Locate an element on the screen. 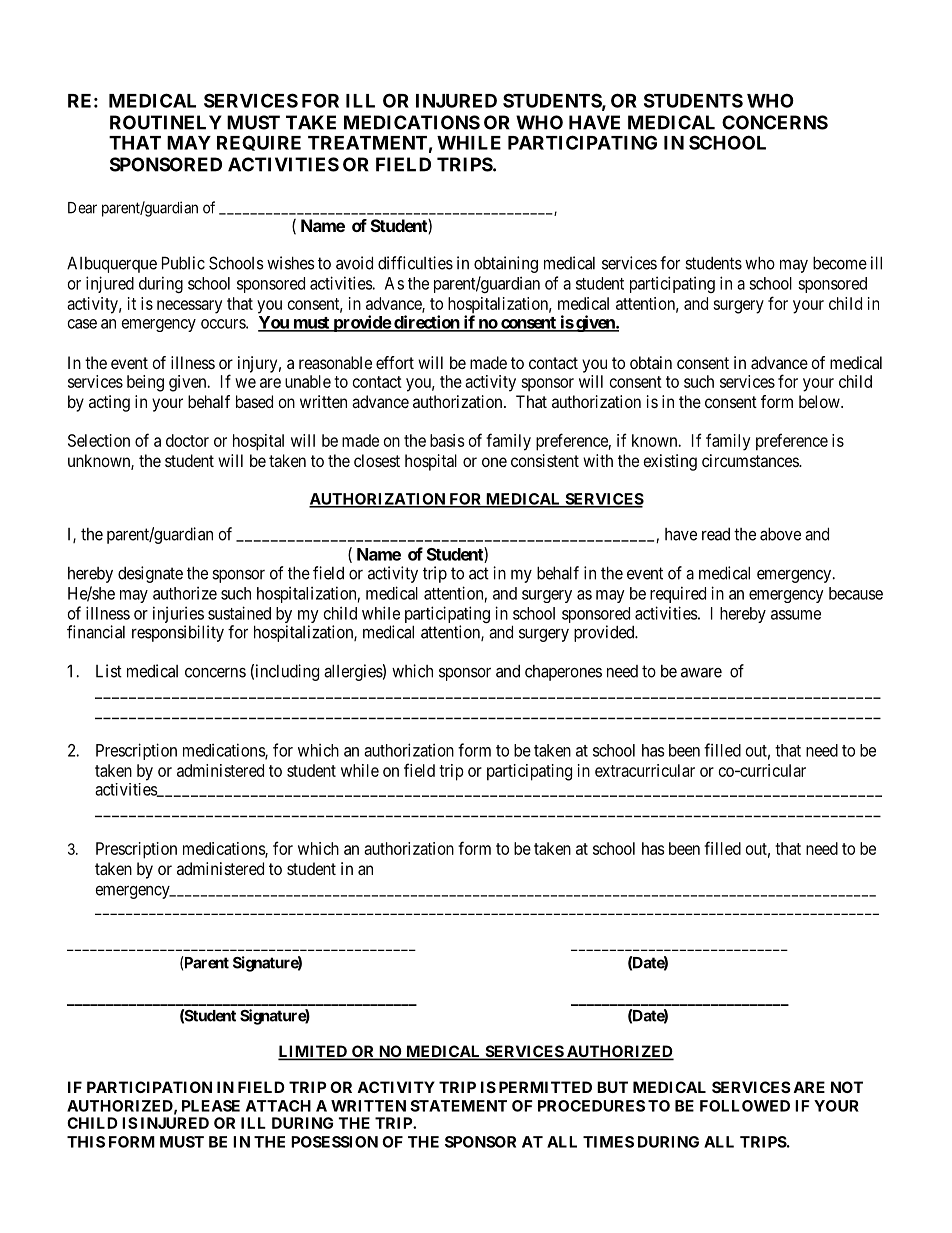  responsibility is located at coordinates (178, 633).
